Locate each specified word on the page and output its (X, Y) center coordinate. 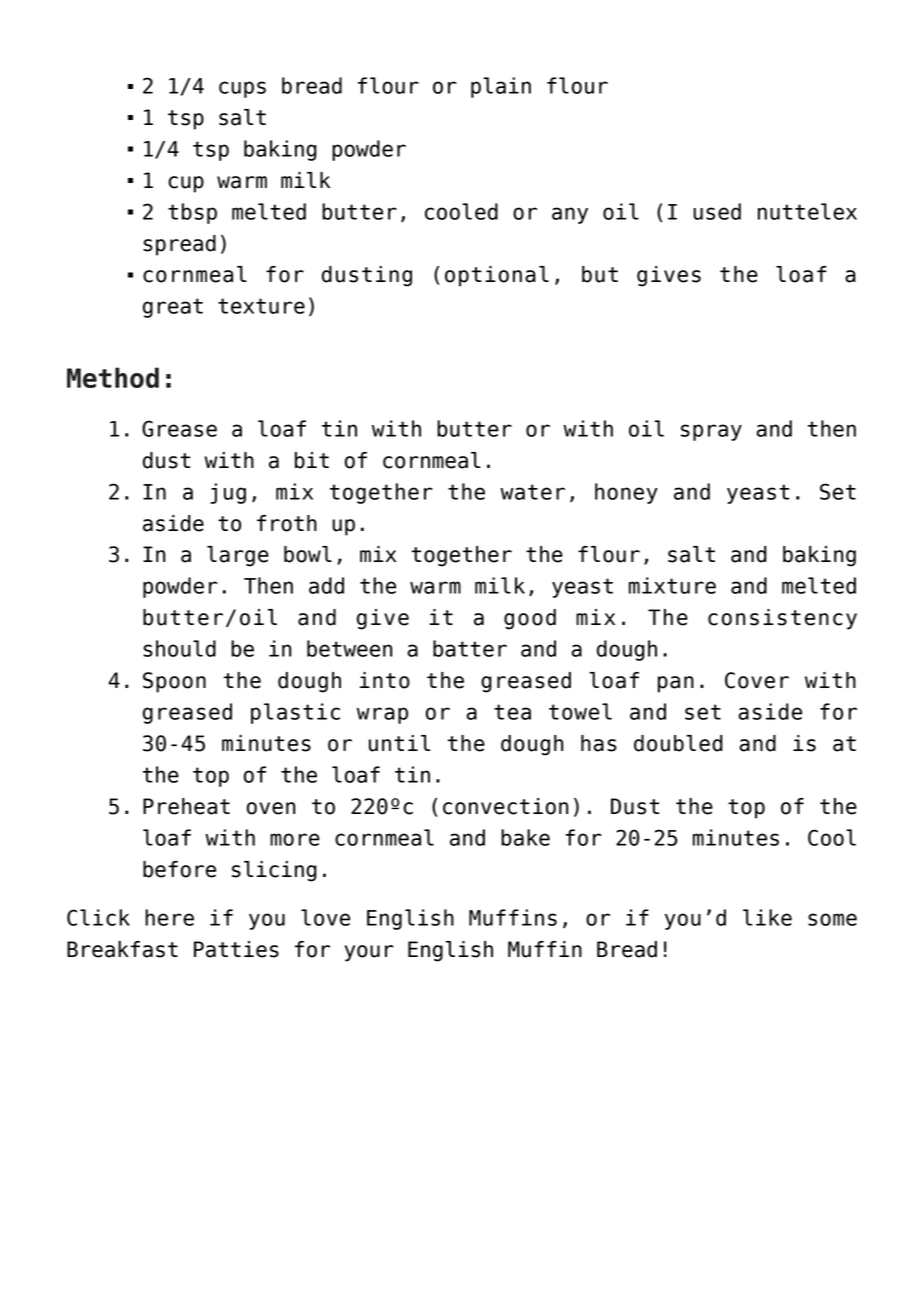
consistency (782, 619)
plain (501, 87)
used (717, 211)
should (179, 648)
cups (242, 89)
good (530, 619)
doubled (678, 743)
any (570, 215)
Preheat (186, 806)
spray (711, 432)
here (169, 917)
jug (228, 493)
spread (179, 245)
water (532, 492)
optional (497, 276)
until (399, 743)
